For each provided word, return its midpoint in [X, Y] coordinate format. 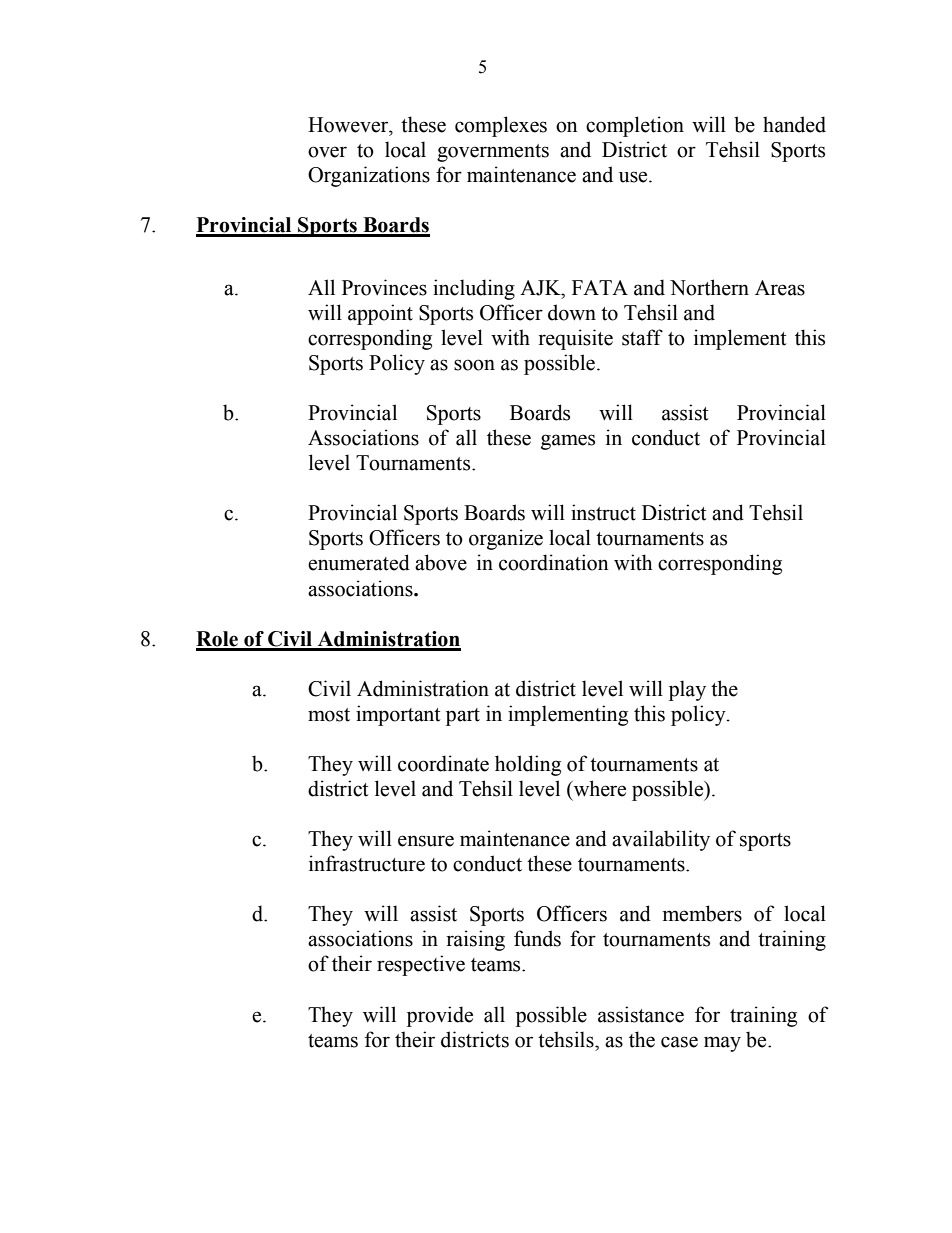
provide [440, 1016]
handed [794, 124]
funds [537, 938]
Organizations [369, 176]
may [722, 1044]
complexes [501, 126]
